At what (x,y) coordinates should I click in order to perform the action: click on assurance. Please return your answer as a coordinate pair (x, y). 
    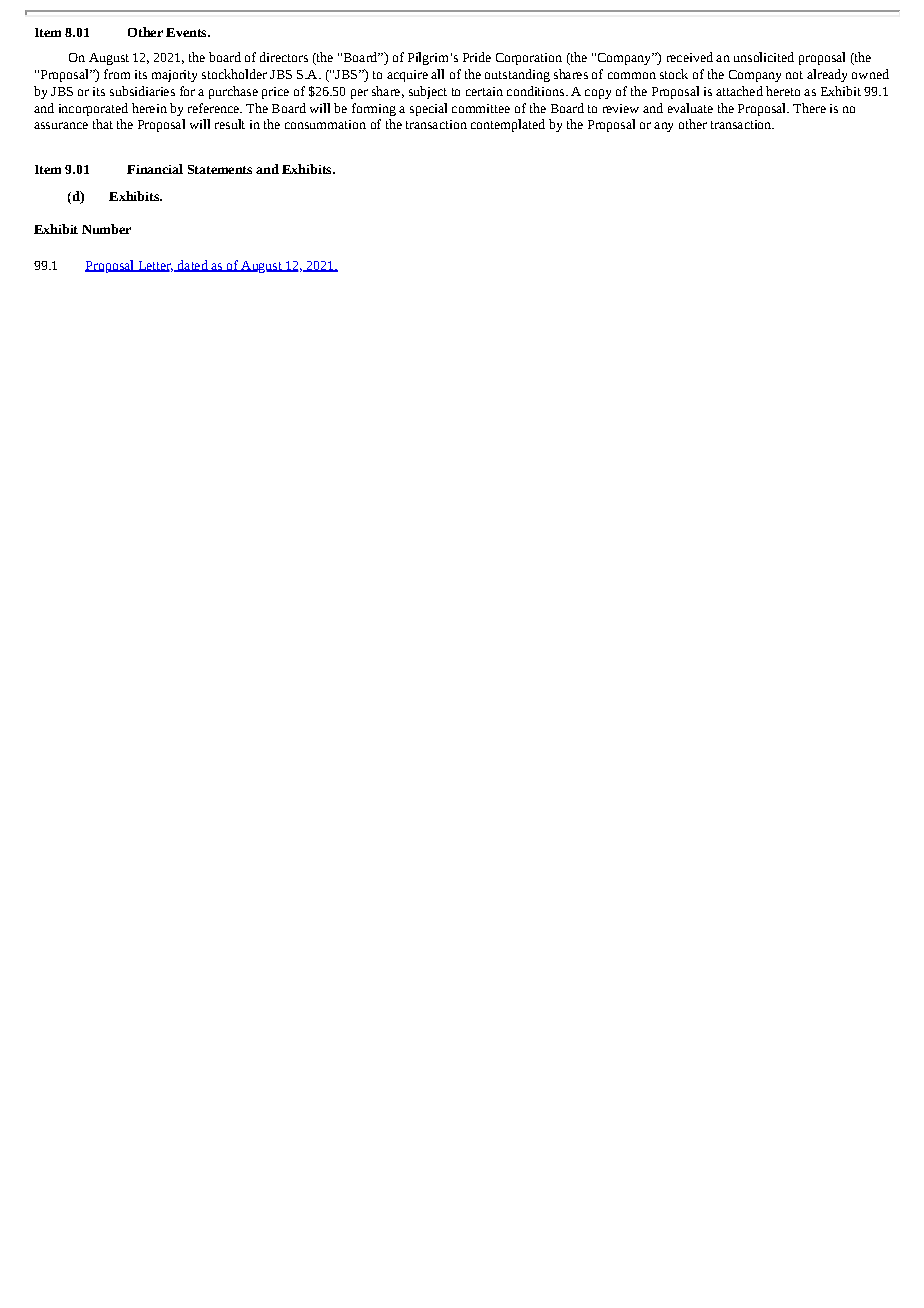
    Looking at the image, I should click on (61, 125).
